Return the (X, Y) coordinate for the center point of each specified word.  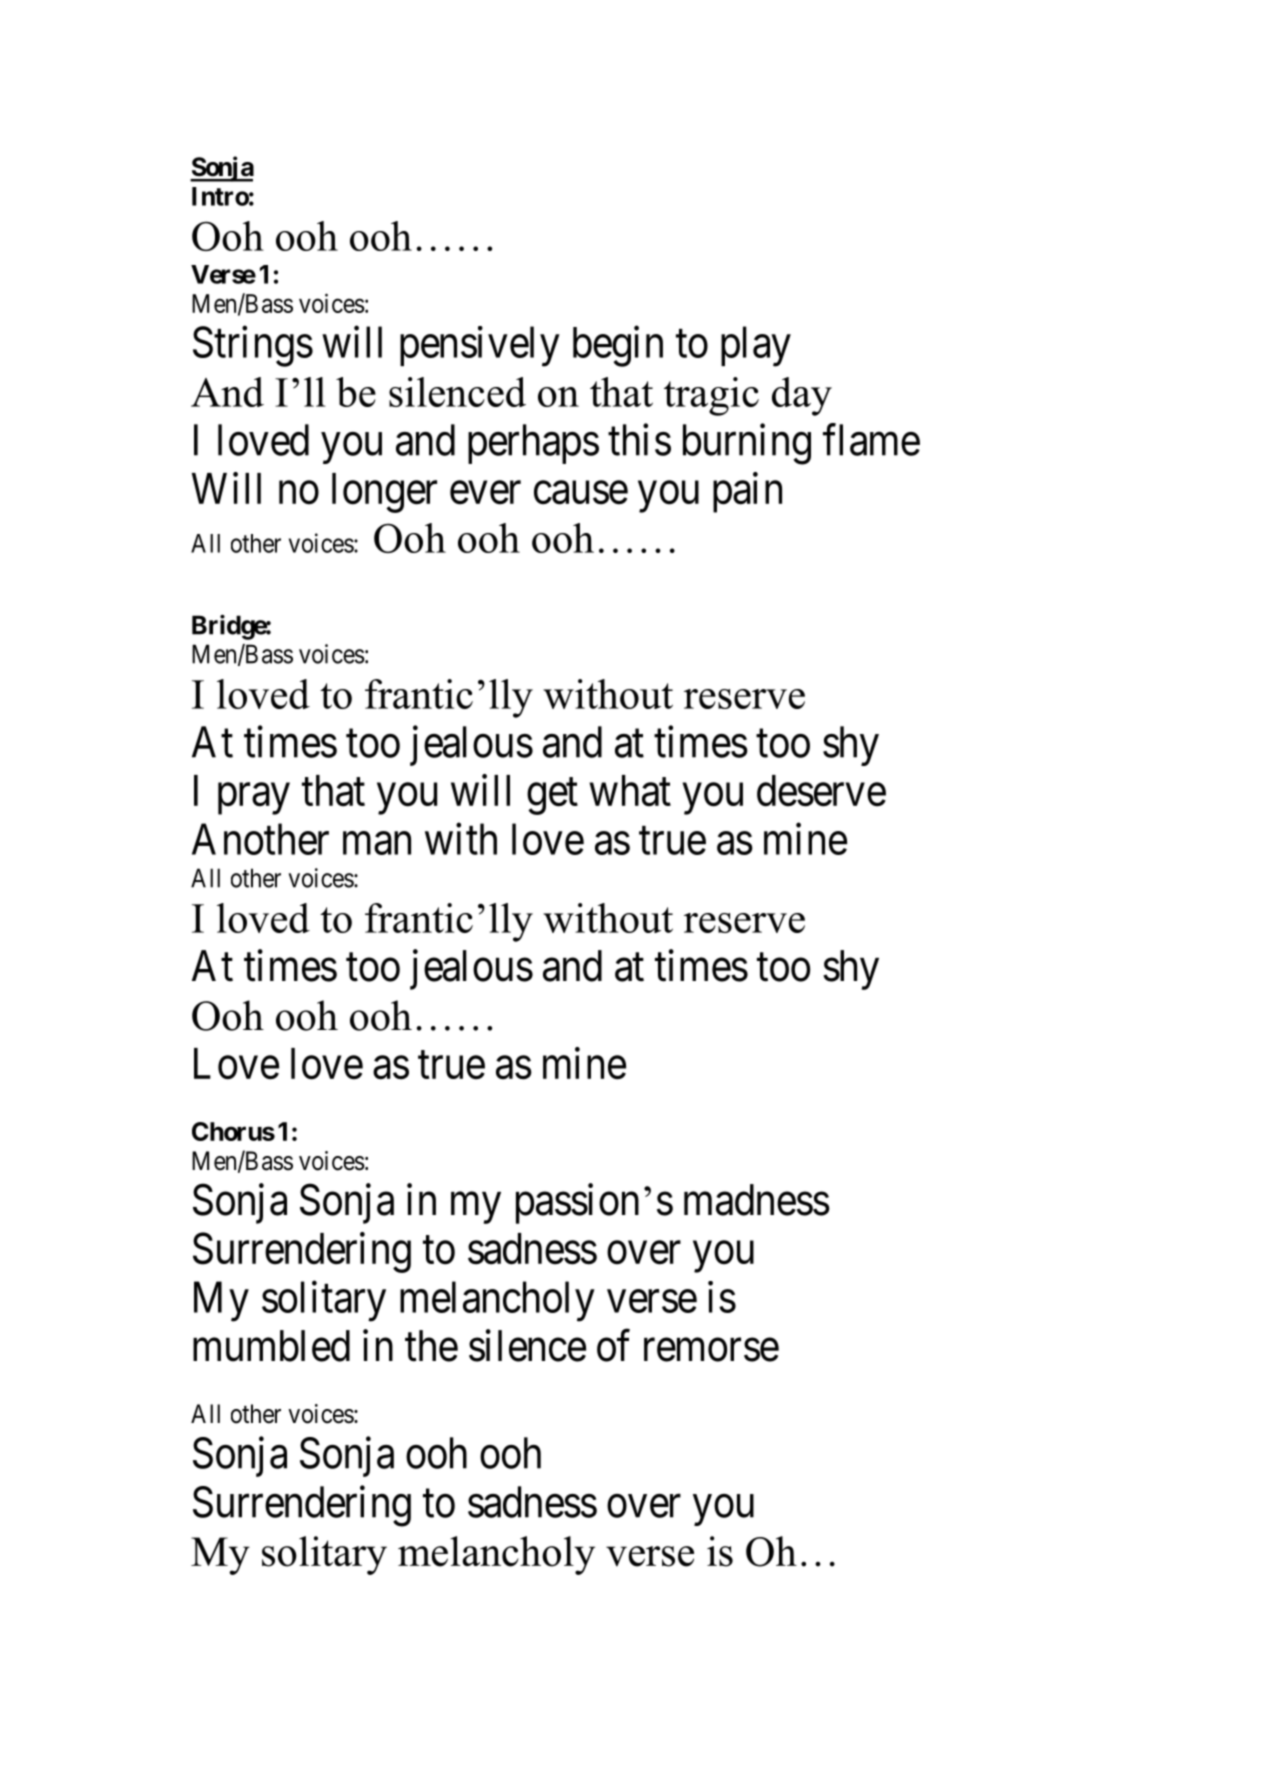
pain (747, 492)
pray (254, 799)
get (552, 797)
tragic (711, 396)
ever (485, 493)
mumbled (271, 1346)
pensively (480, 346)
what (630, 791)
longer (384, 493)
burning (747, 444)
